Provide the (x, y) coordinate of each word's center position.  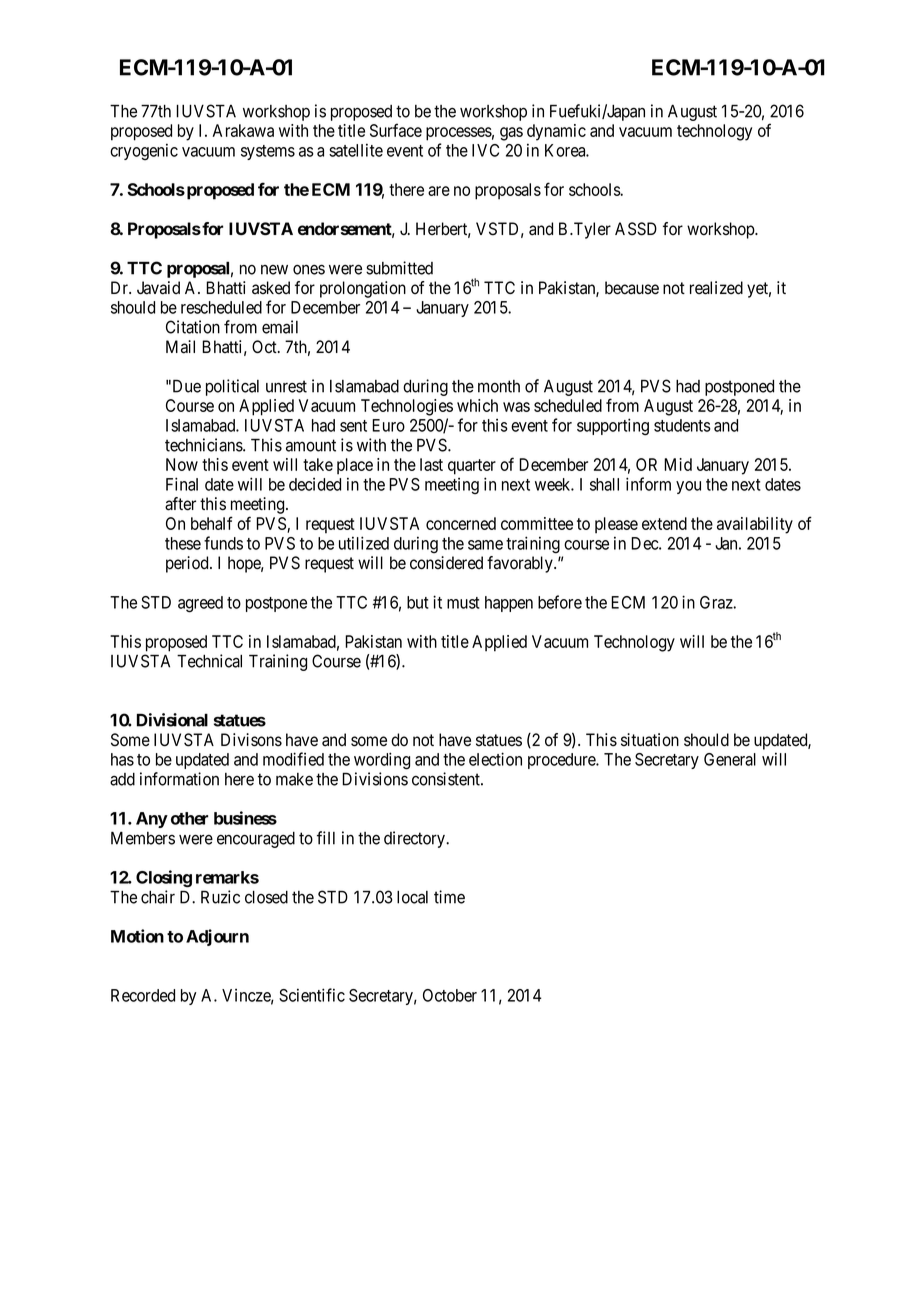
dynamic (556, 132)
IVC (485, 150)
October (450, 995)
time (449, 897)
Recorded (143, 995)
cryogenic (144, 151)
